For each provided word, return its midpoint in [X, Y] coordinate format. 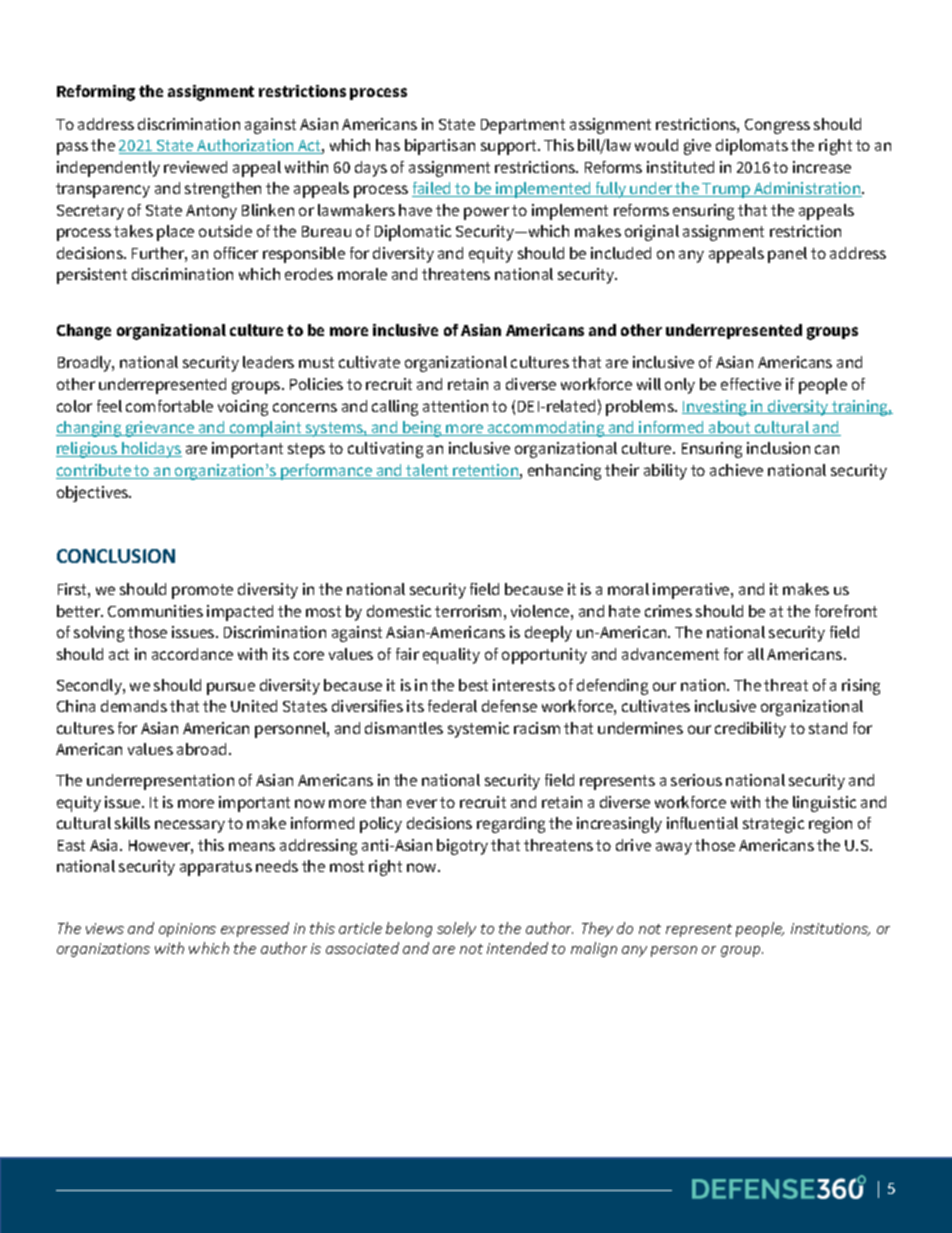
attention [455, 406]
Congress [777, 126]
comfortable [169, 406]
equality [451, 656]
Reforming [96, 93]
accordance [192, 654]
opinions [187, 930]
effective [751, 384]
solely [456, 929]
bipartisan [440, 147]
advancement [670, 654]
